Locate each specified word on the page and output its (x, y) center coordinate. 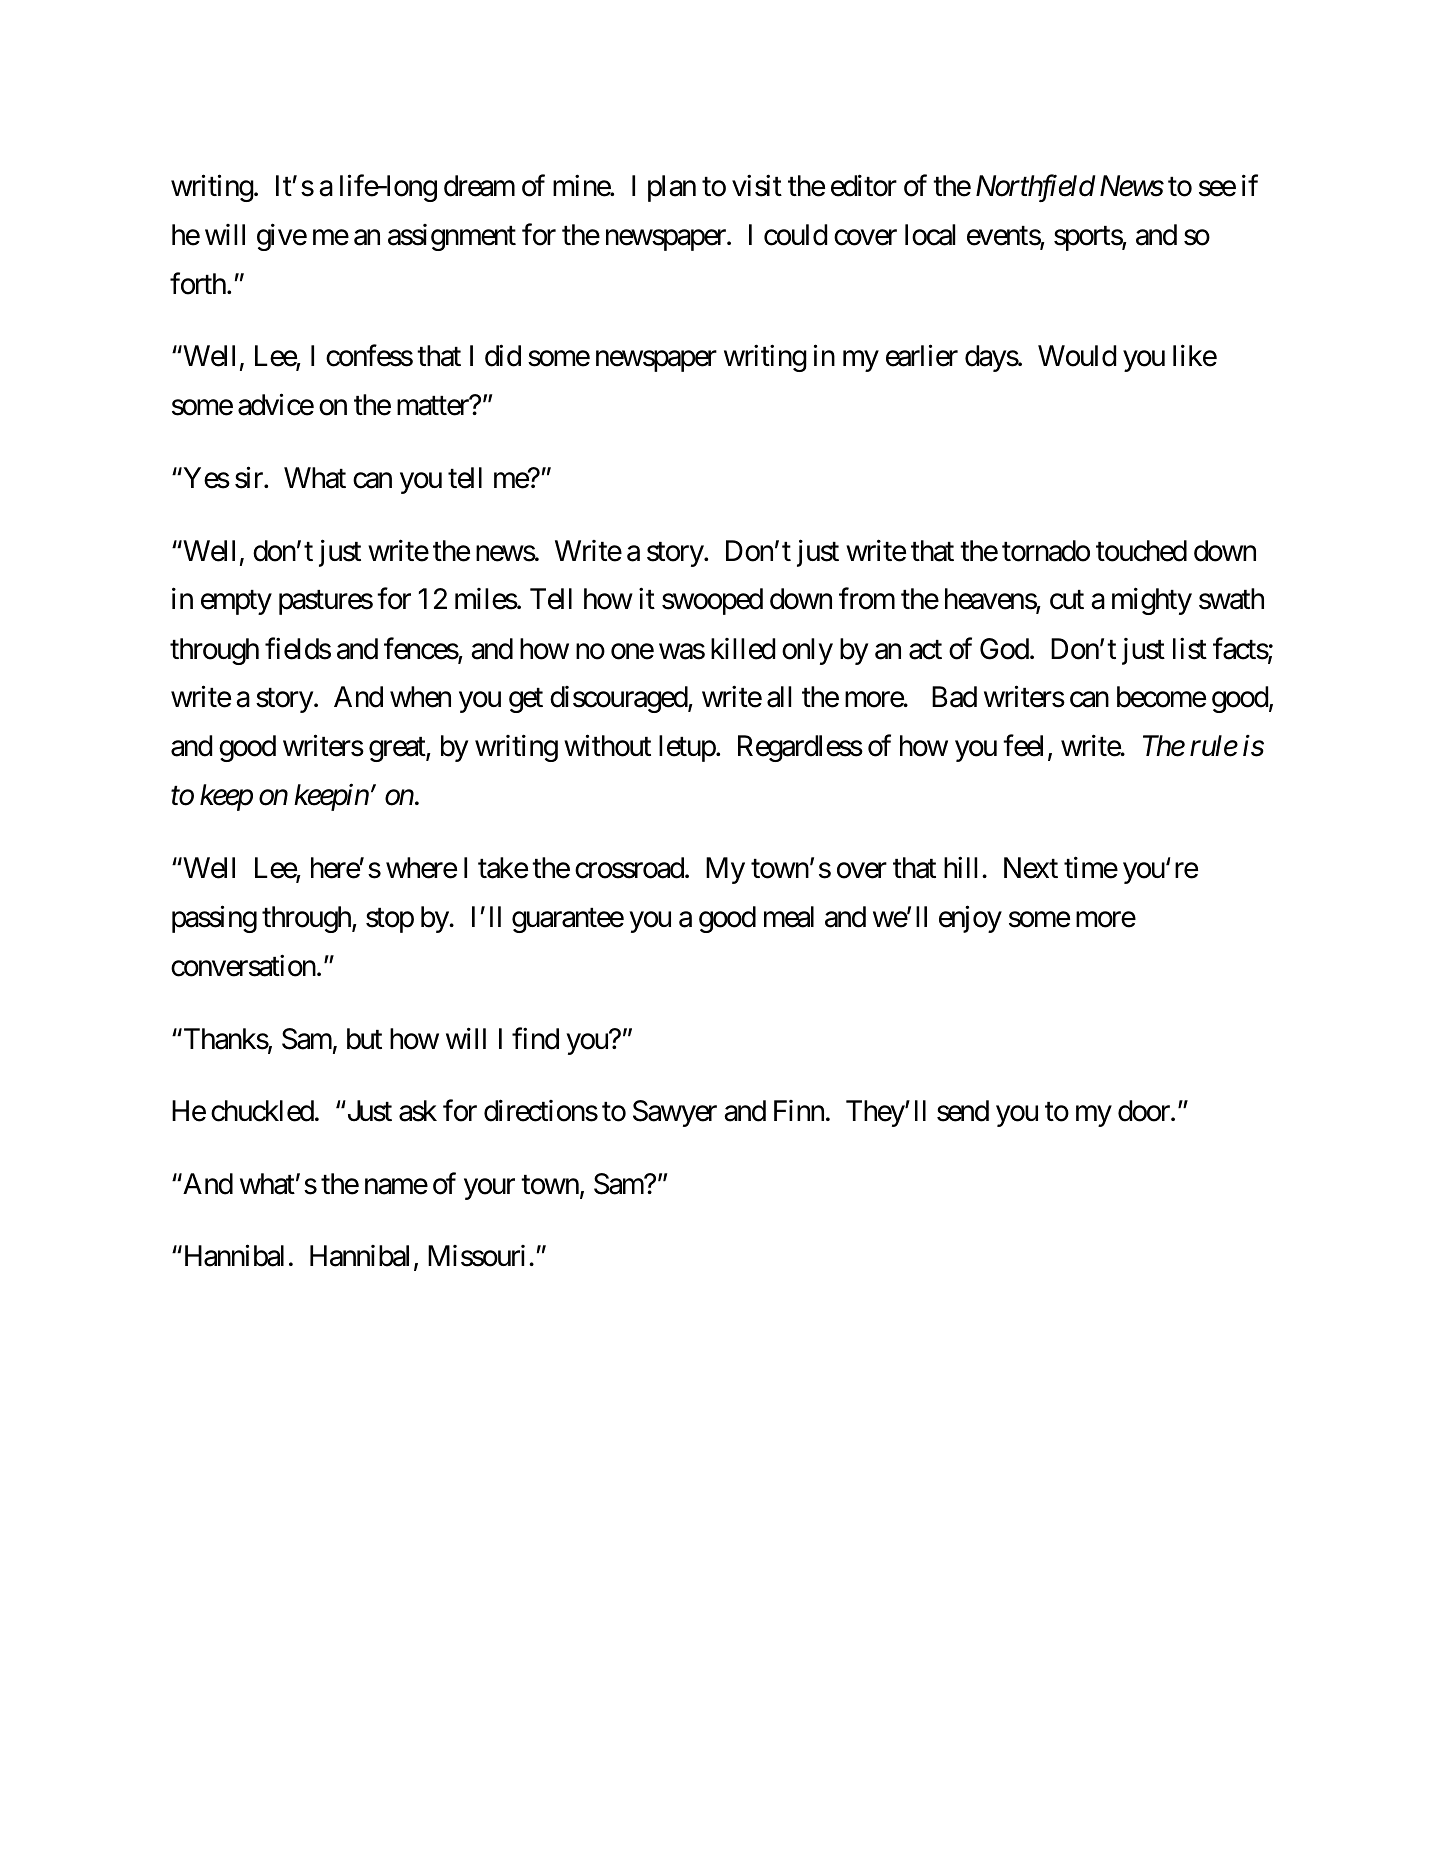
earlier (922, 356)
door (1145, 1111)
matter (434, 406)
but (364, 1039)
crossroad (629, 868)
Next (1031, 868)
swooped (712, 601)
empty (236, 603)
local (930, 235)
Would (1077, 356)
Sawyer (675, 1113)
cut (1067, 600)
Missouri (476, 1256)
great (398, 750)
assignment (452, 237)
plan (672, 188)
